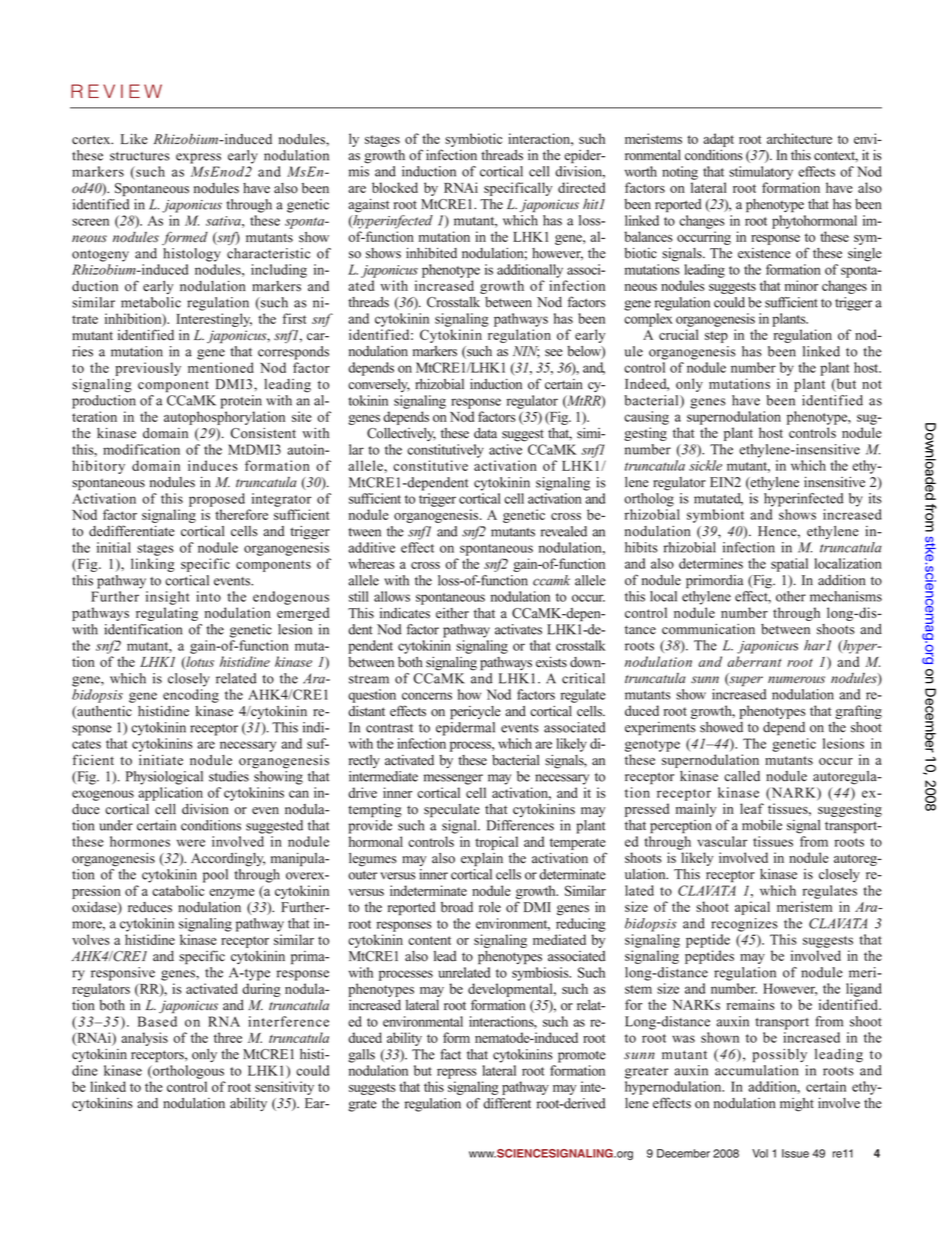 This screenshot has height=1233, width=952. What do you see at coordinates (144, 1039) in the screenshot?
I see `analysis` at bounding box center [144, 1039].
